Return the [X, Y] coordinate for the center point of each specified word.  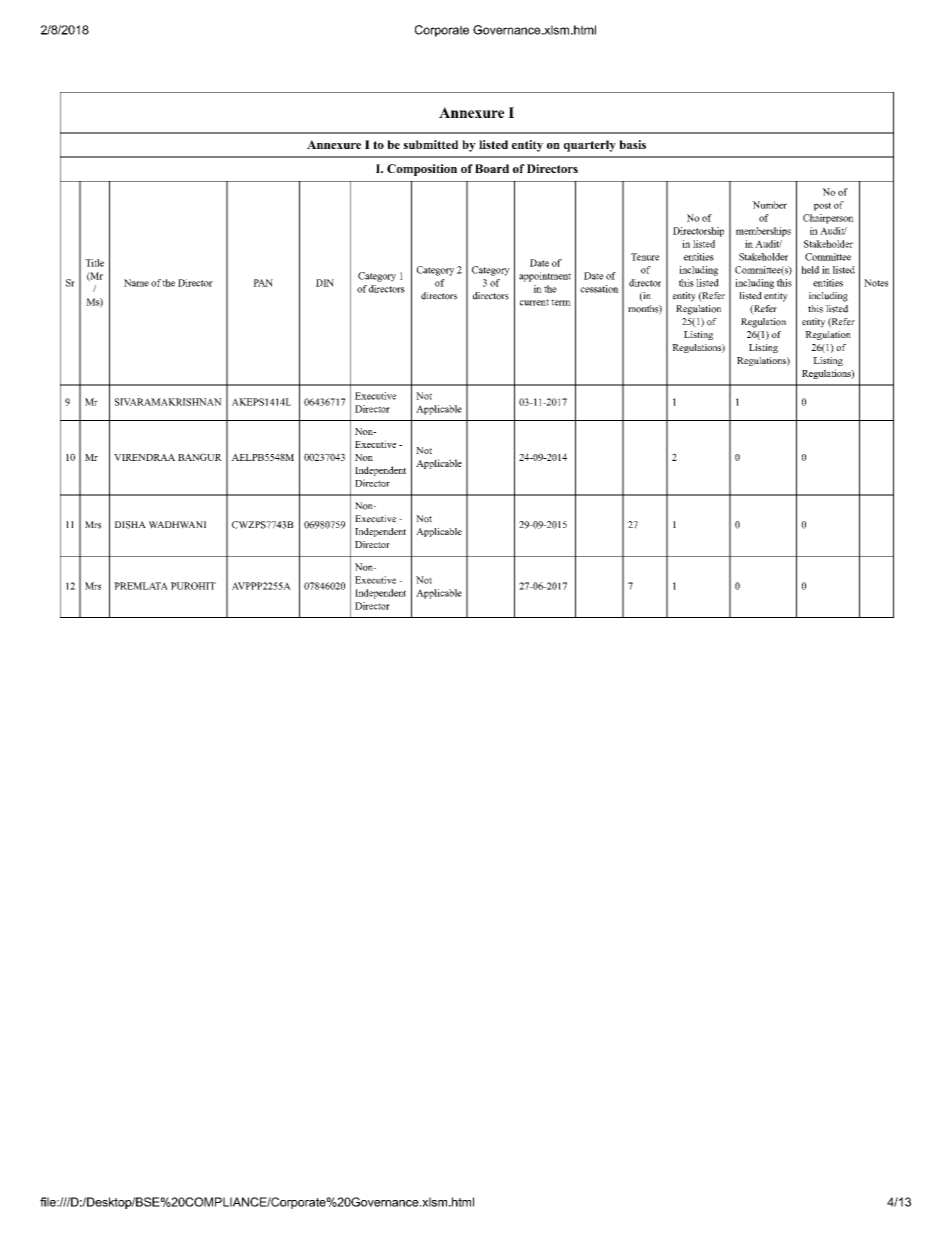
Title [94, 263]
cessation [599, 289]
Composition [422, 170]
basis [632, 144]
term [561, 302]
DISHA [130, 525]
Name [136, 283]
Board [492, 168]
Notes [876, 283]
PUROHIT [193, 586]
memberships [763, 232]
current [534, 302]
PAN [263, 283]
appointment [545, 277]
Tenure [645, 257]
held [810, 270]
